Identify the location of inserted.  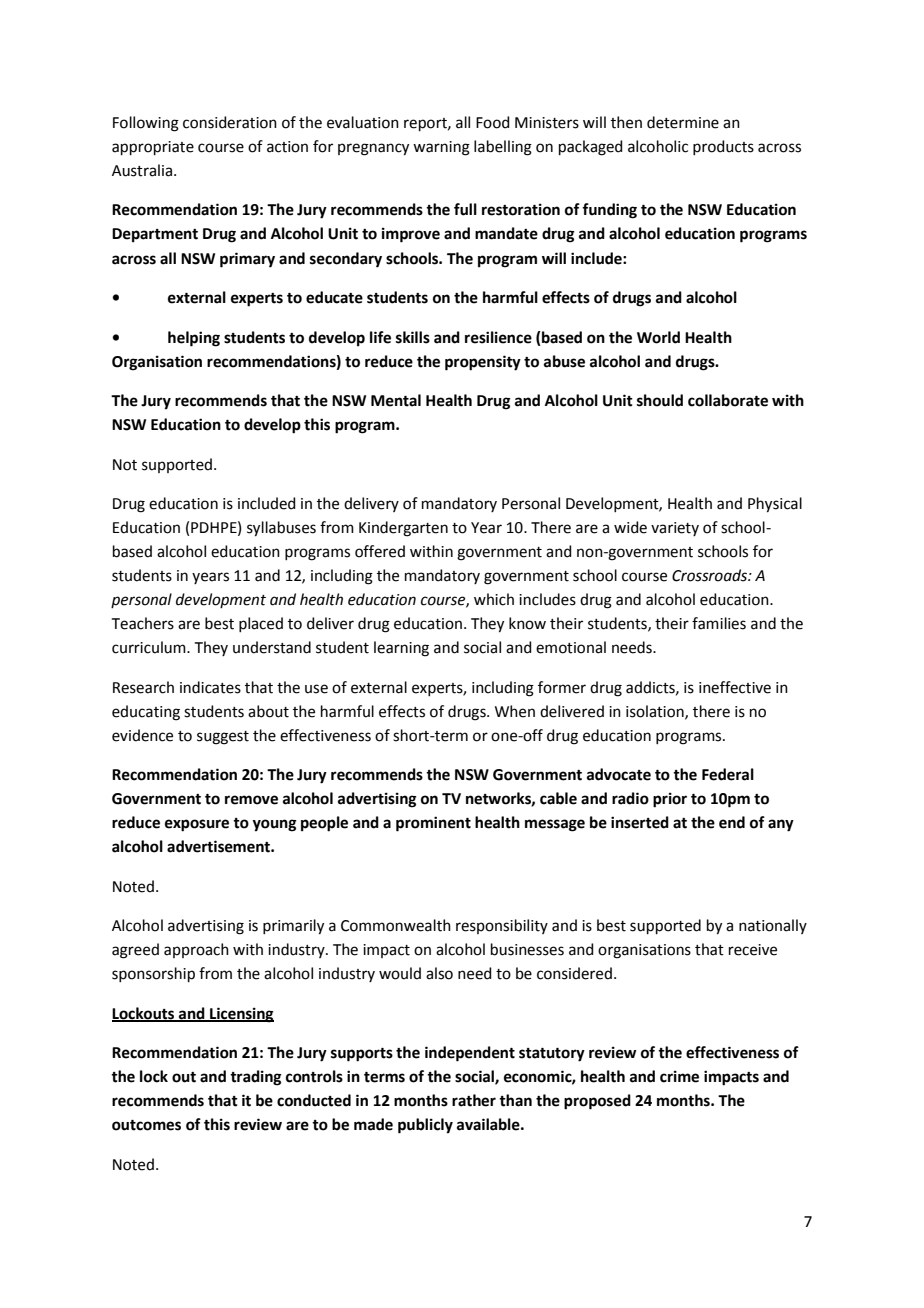
(640, 822).
